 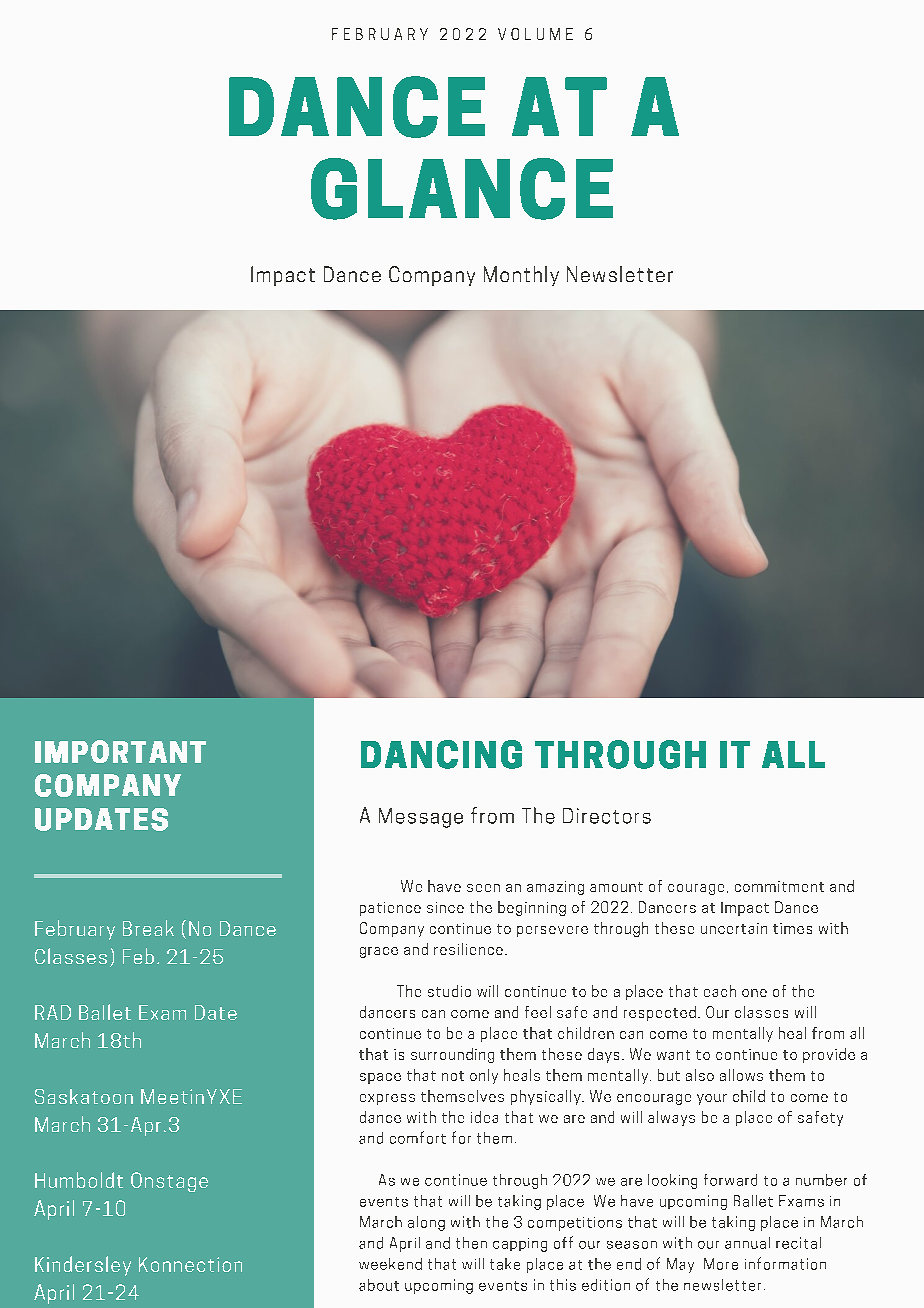 I want to click on IMPORTANT, so click(x=120, y=751).
